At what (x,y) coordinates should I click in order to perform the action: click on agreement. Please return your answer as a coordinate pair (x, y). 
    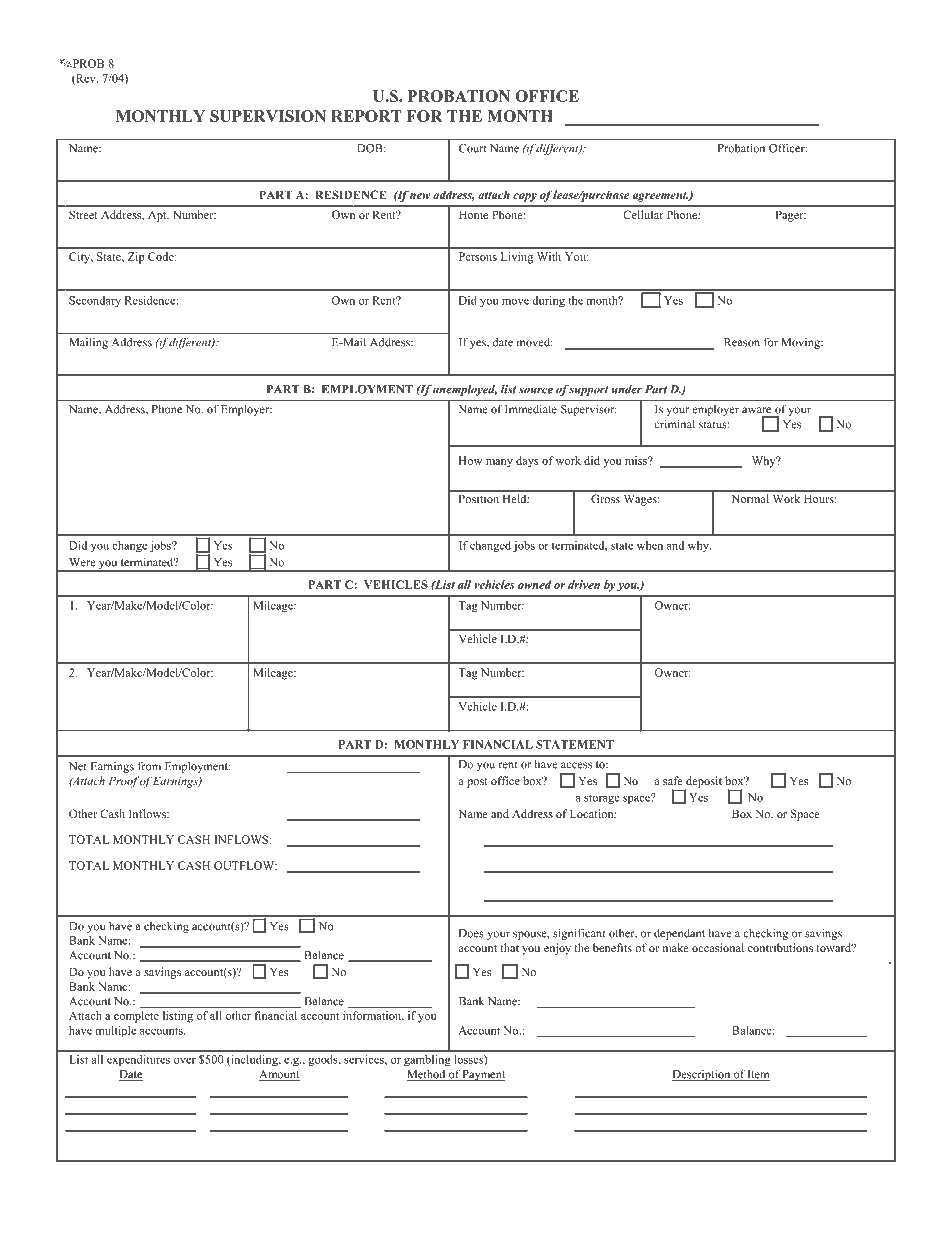
    Looking at the image, I should click on (660, 197).
